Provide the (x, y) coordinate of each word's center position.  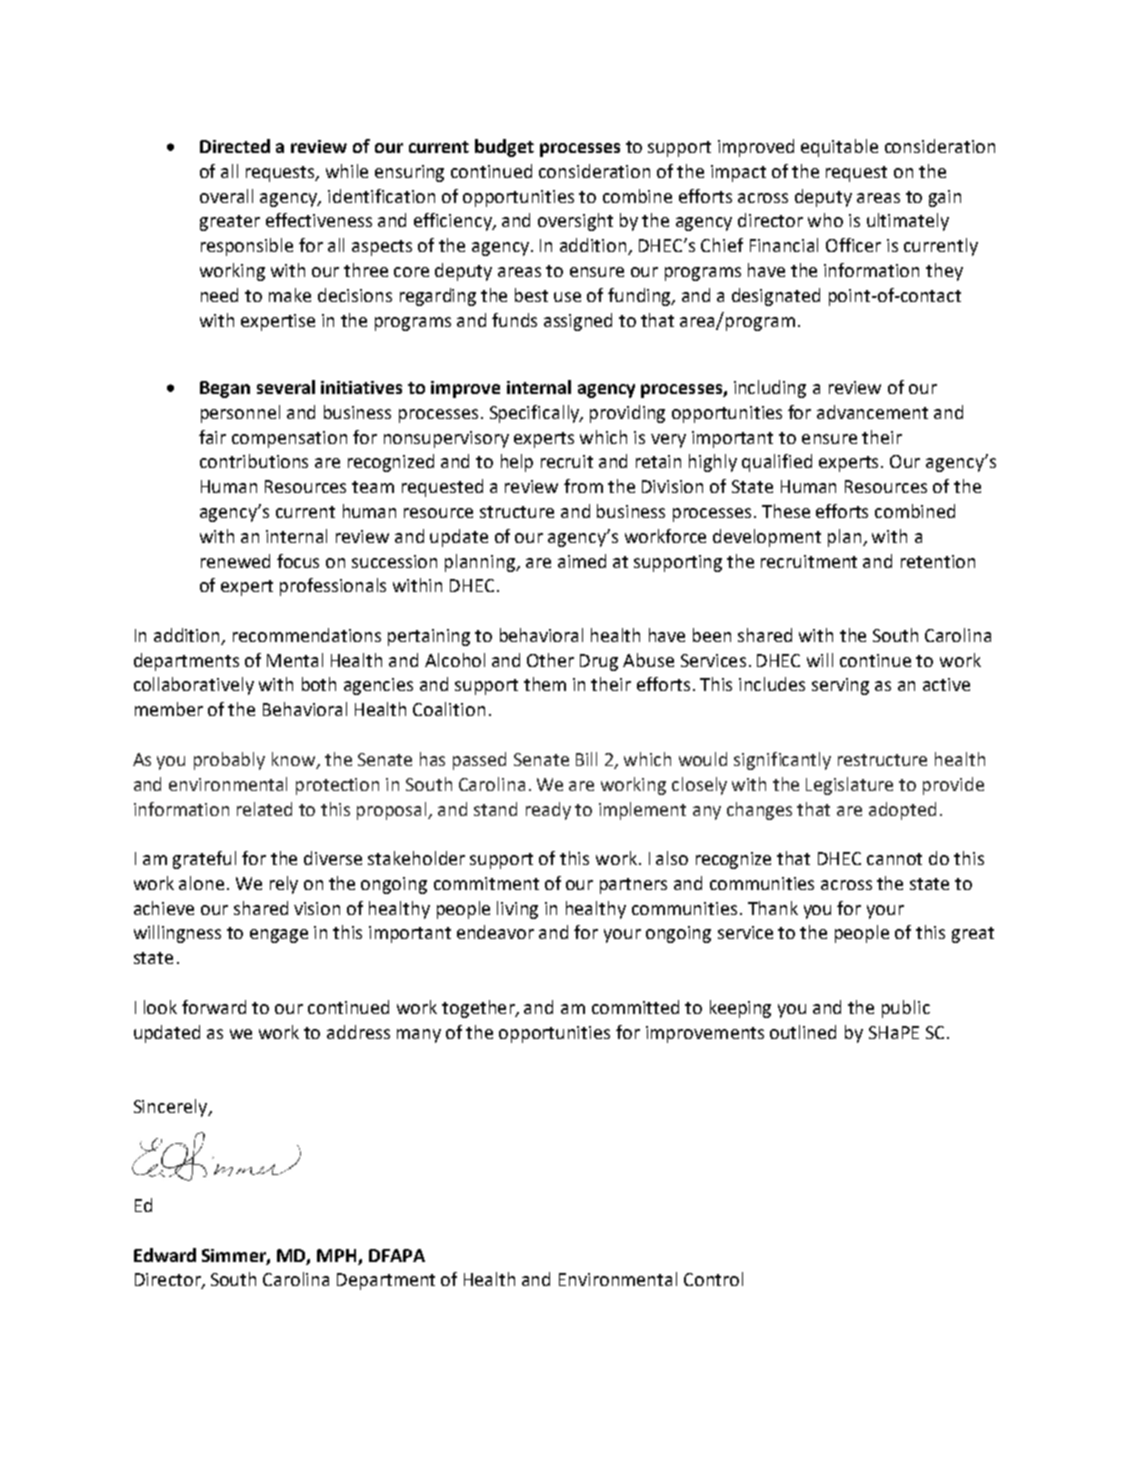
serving (840, 686)
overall (226, 196)
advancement (872, 412)
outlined (803, 1032)
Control (713, 1279)
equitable (839, 148)
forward (214, 1007)
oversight (575, 222)
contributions (254, 461)
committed (635, 1007)
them (545, 684)
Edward (165, 1255)
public (906, 1009)
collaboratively (194, 686)
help (517, 463)
